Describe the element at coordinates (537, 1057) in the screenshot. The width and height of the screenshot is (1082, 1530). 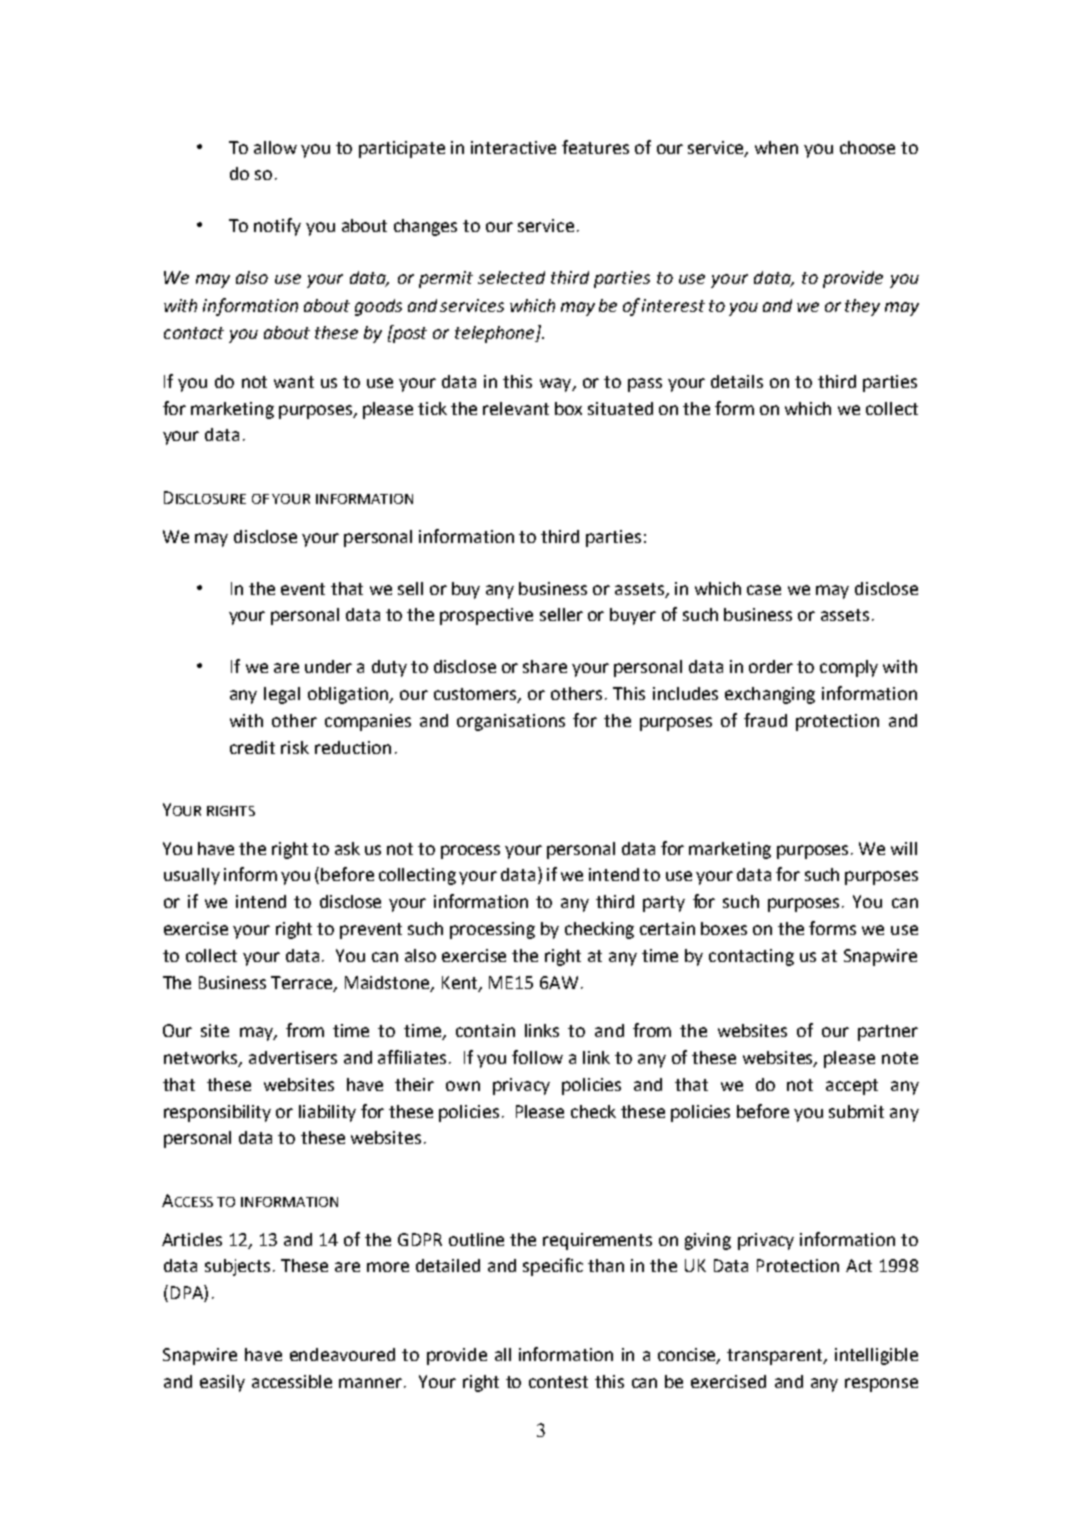
I see `follow` at that location.
